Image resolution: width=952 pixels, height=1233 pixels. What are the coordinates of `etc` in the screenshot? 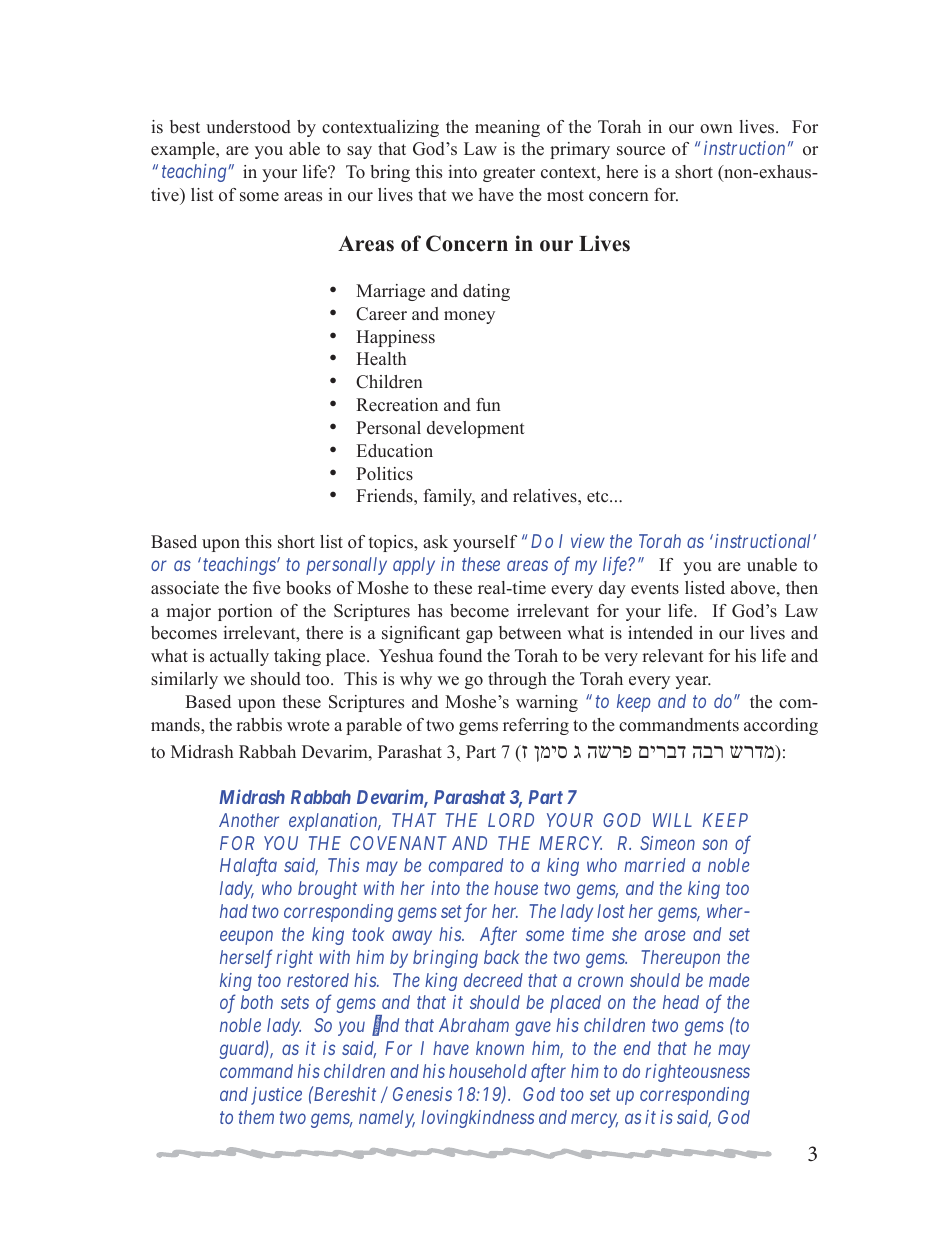 It's located at (599, 497).
